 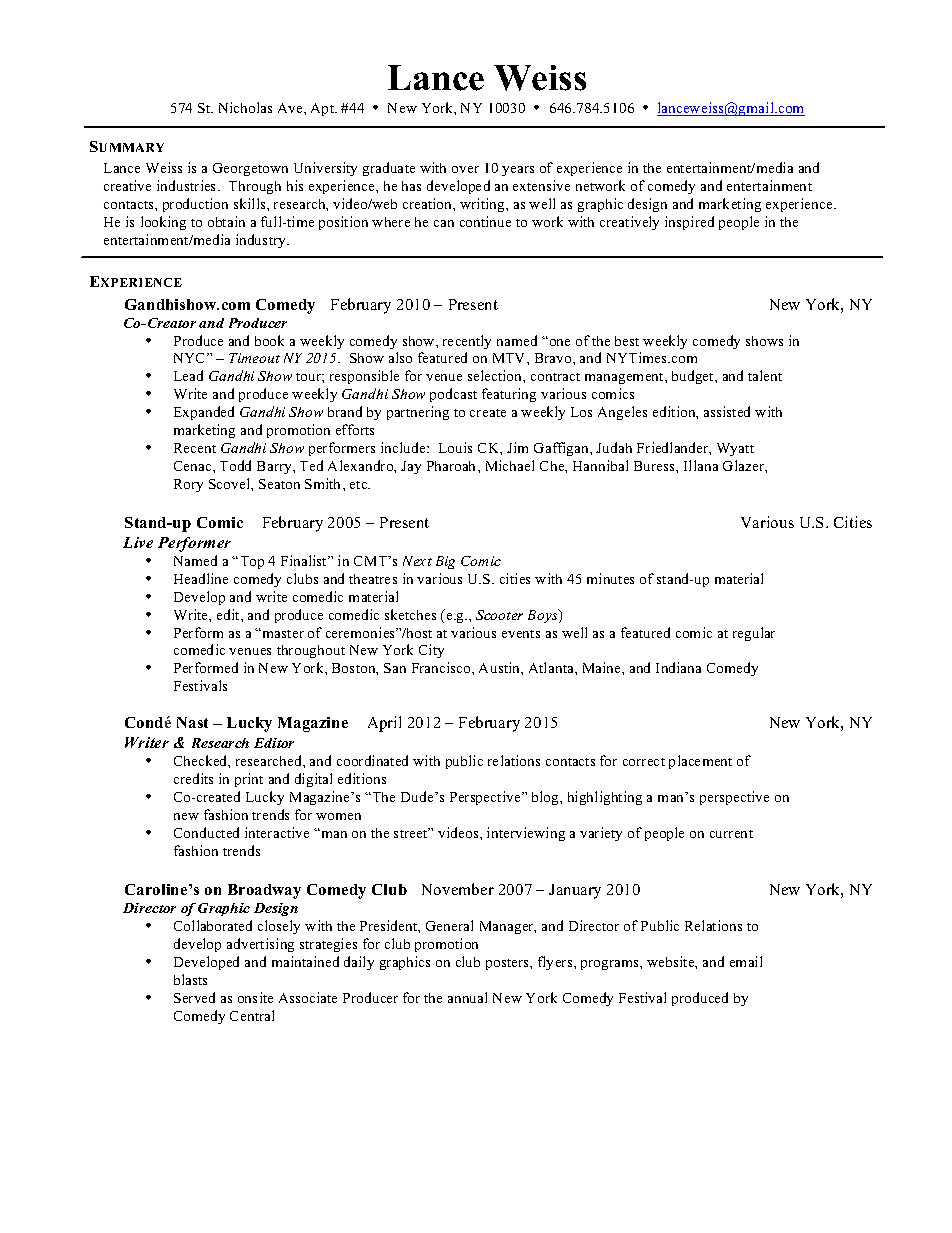 What do you see at coordinates (727, 411) in the document?
I see `assisted` at bounding box center [727, 411].
